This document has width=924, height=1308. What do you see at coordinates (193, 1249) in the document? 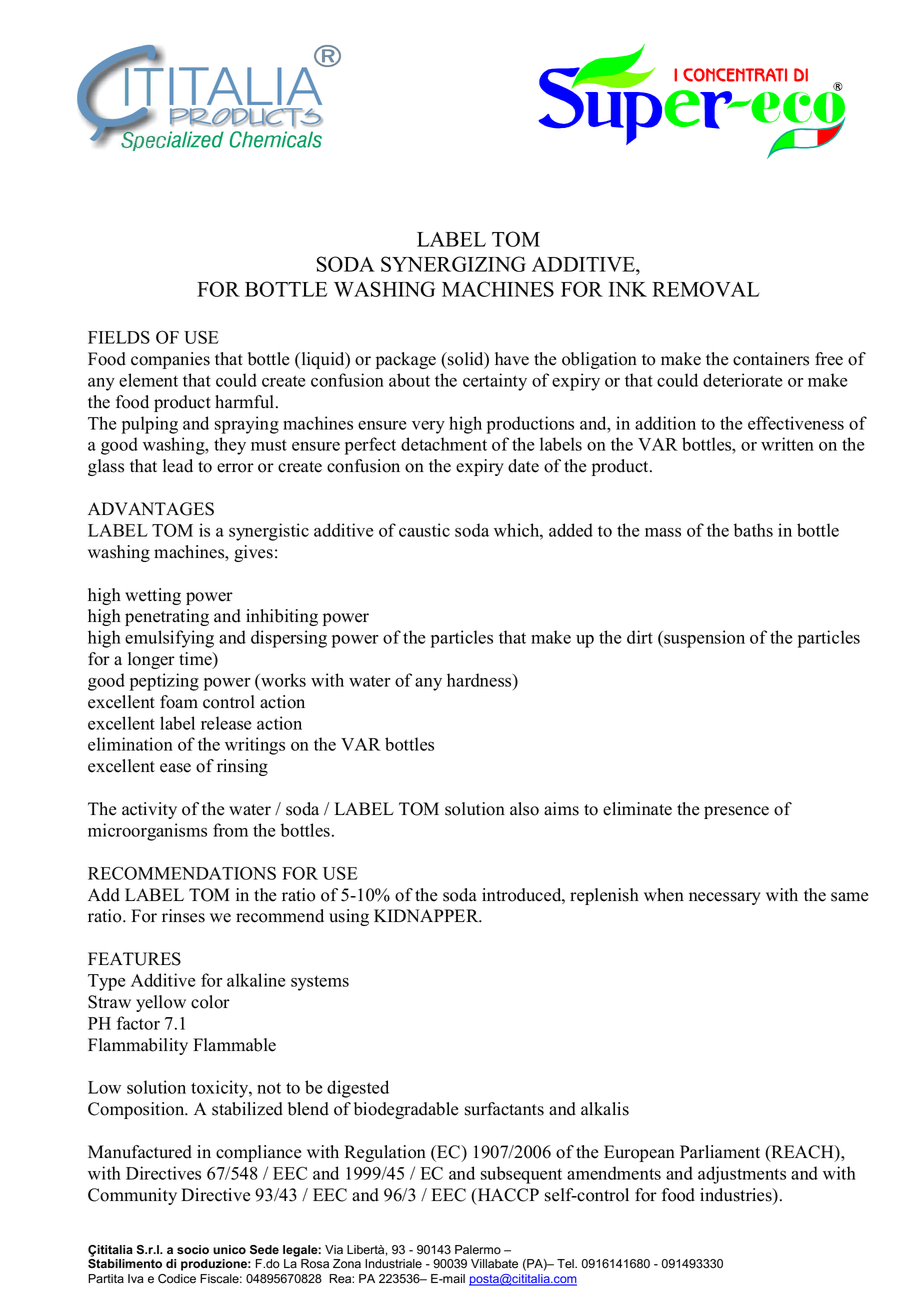
I see `socio` at bounding box center [193, 1249].
